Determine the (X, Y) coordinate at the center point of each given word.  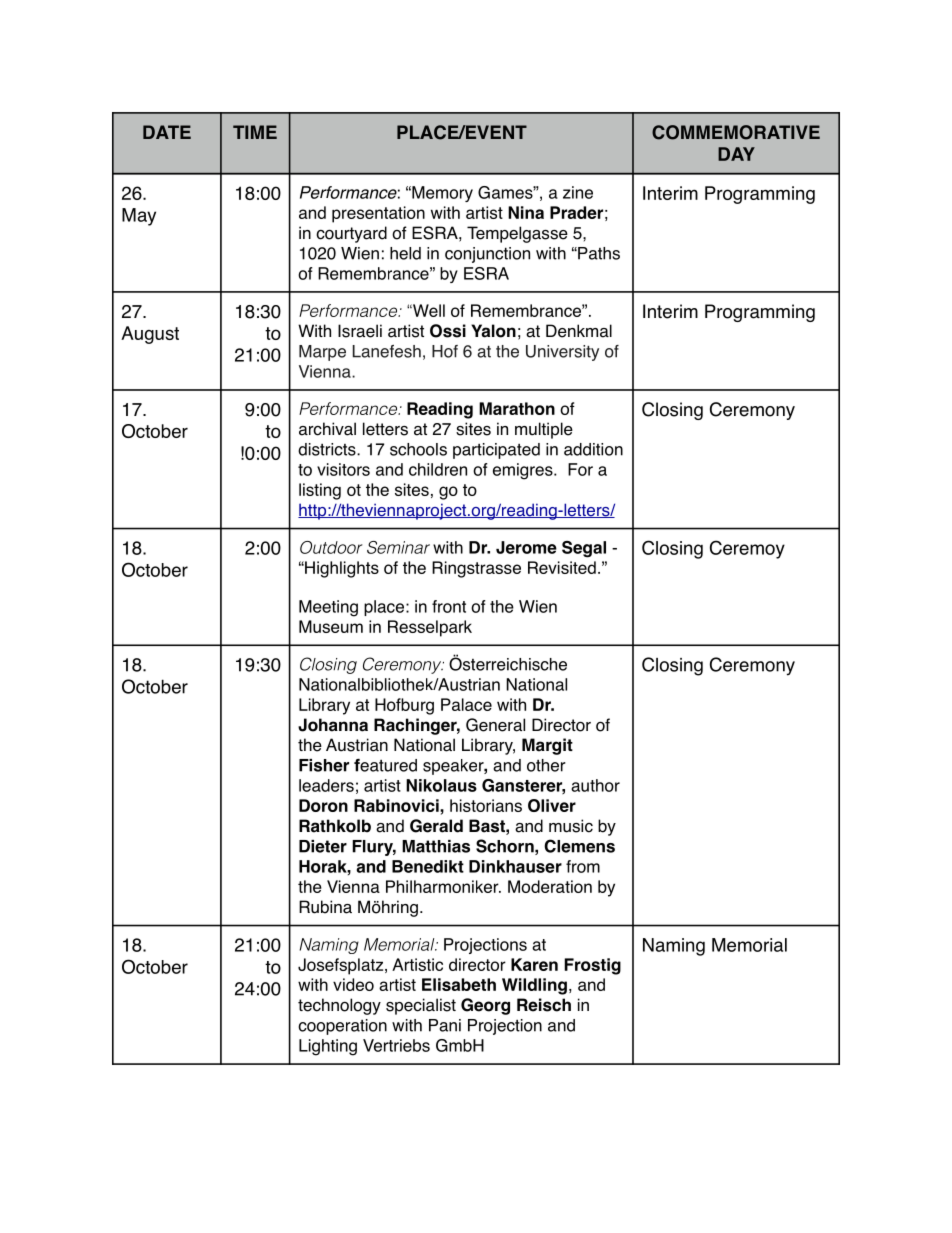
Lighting (328, 1047)
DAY (736, 154)
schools (418, 449)
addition (593, 449)
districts (328, 449)
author (595, 785)
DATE (167, 132)
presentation (378, 214)
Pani (445, 1025)
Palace (466, 704)
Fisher (324, 765)
